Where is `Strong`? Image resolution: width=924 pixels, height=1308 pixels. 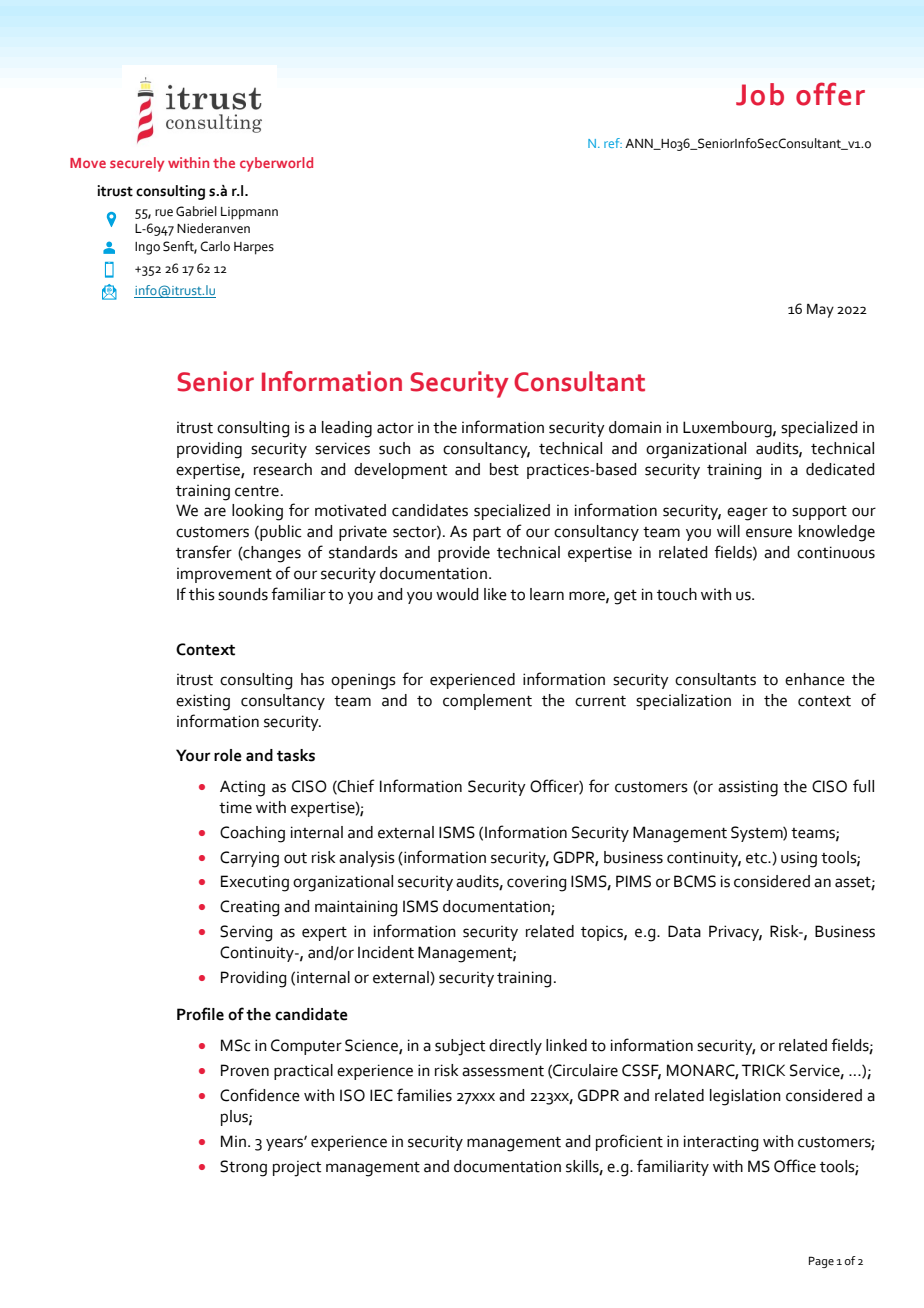
Strong is located at coordinates (243, 1168).
